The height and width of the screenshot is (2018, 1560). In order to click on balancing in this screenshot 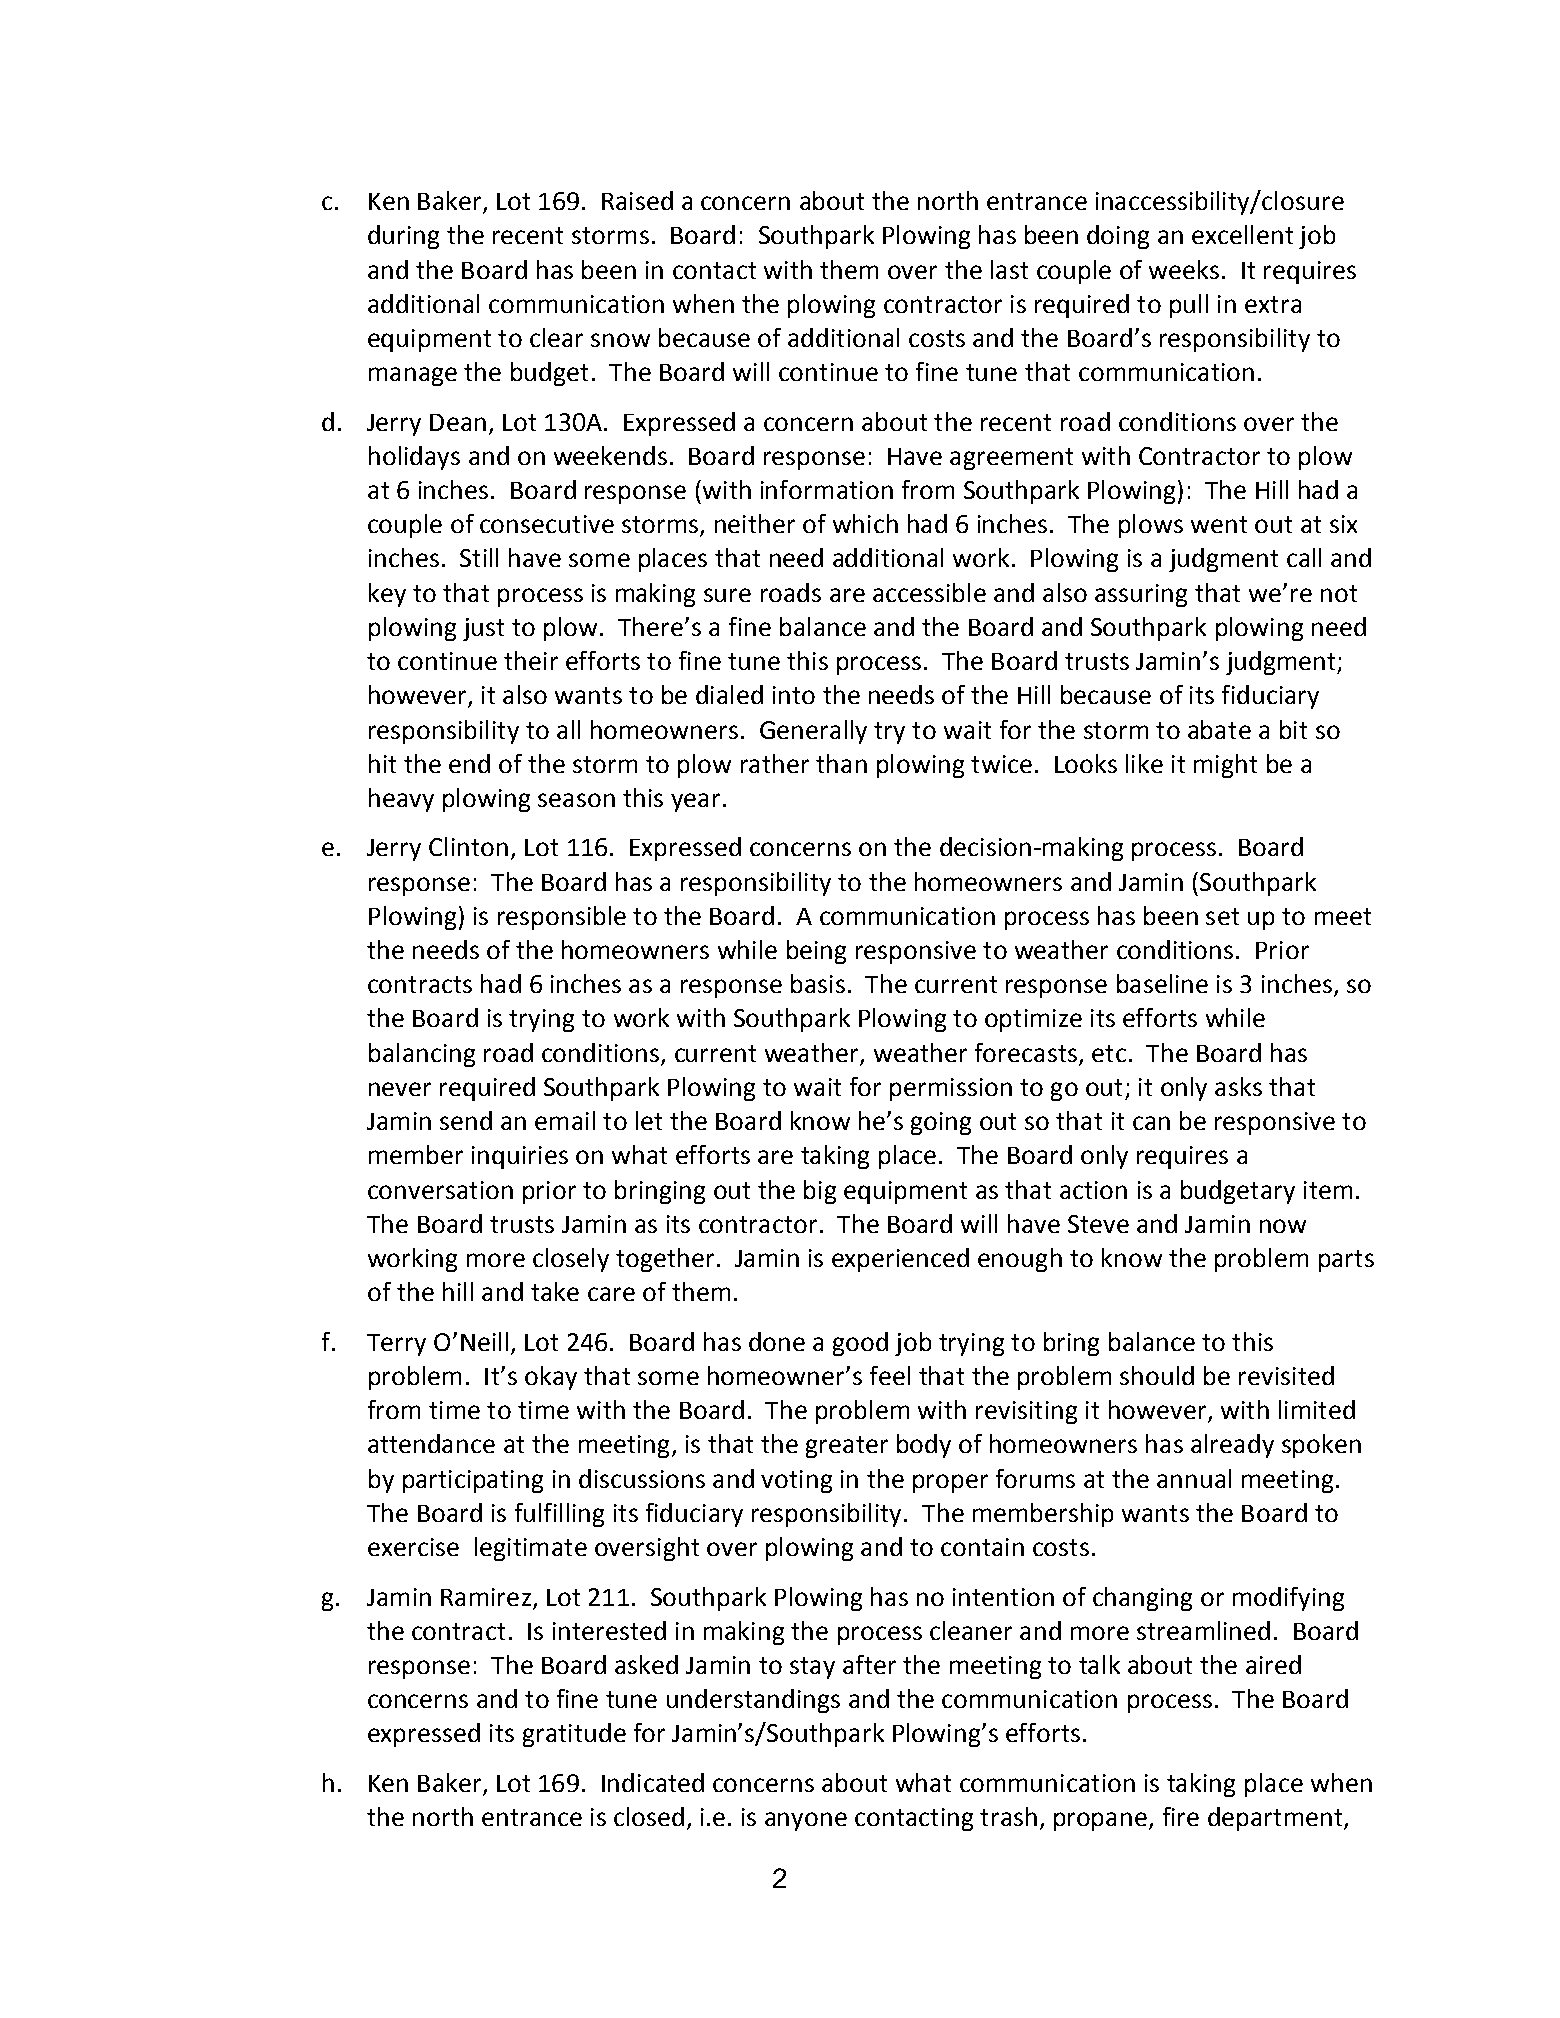, I will do `click(422, 1055)`.
